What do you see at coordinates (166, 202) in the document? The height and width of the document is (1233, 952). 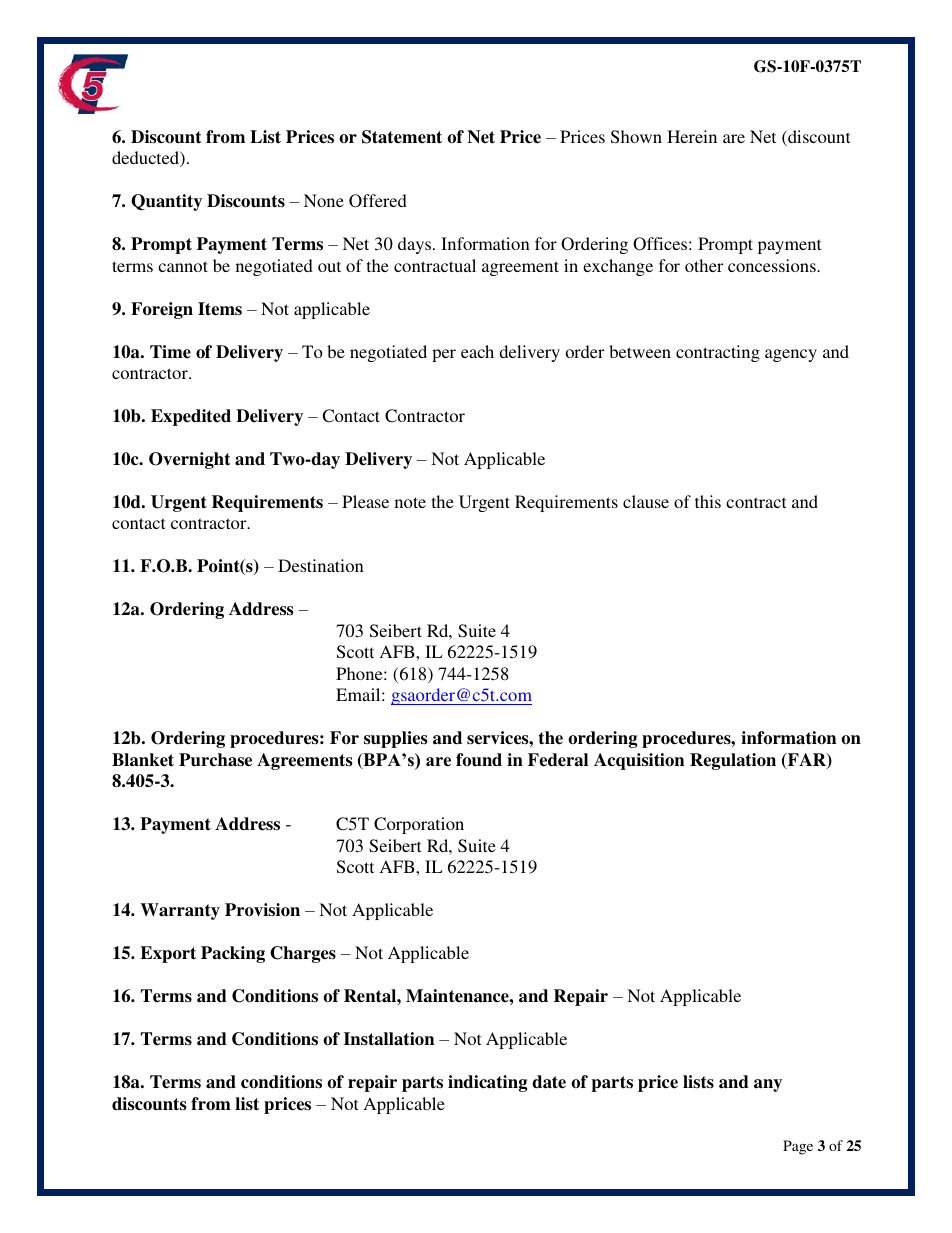 I see `Quantity` at bounding box center [166, 202].
